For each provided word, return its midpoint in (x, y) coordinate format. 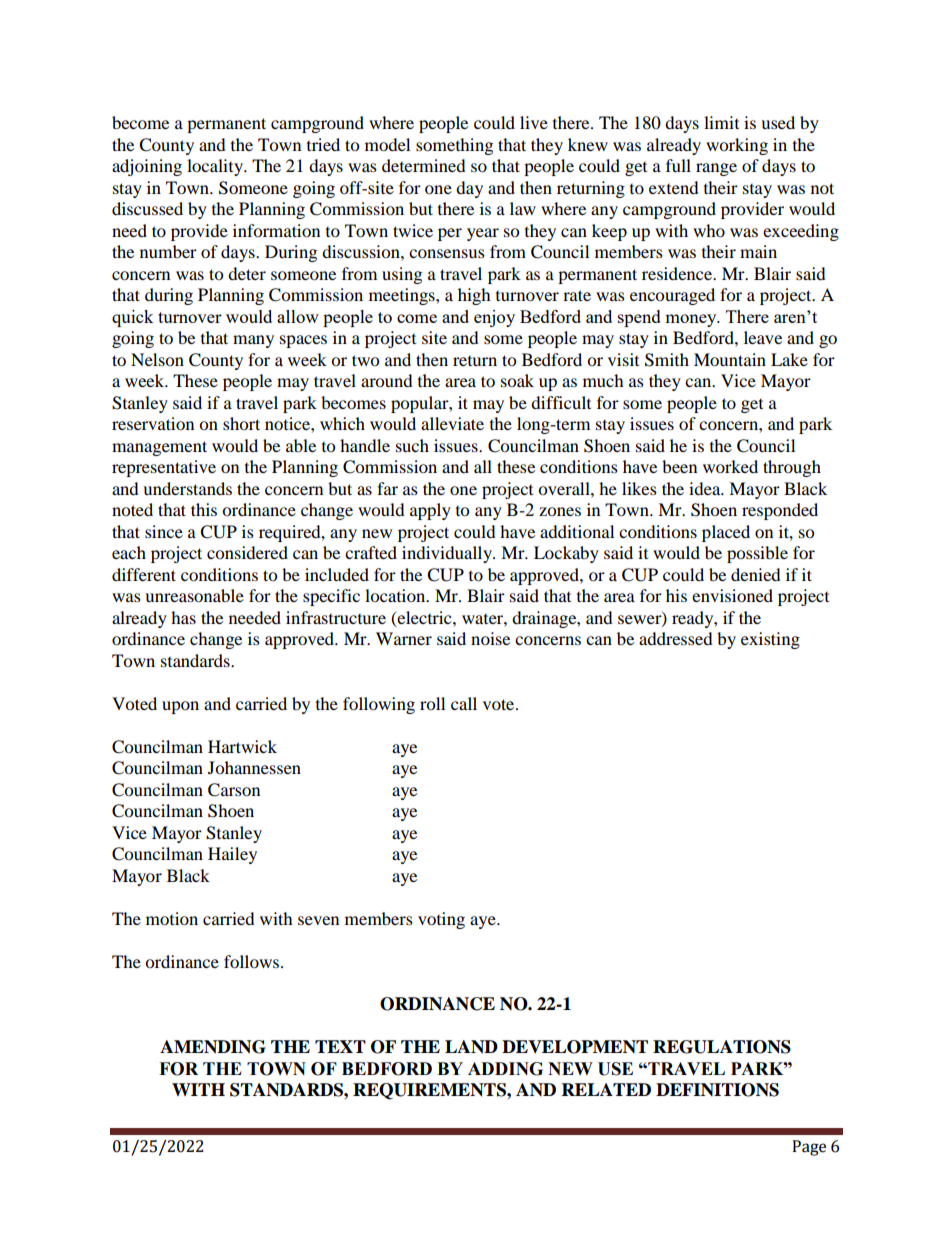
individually (448, 554)
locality (216, 167)
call (464, 703)
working (737, 146)
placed (726, 533)
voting (441, 920)
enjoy (494, 318)
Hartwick (242, 746)
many (253, 341)
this (204, 509)
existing (770, 640)
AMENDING (213, 1047)
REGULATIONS (722, 1047)
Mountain (730, 359)
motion (172, 918)
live (534, 122)
